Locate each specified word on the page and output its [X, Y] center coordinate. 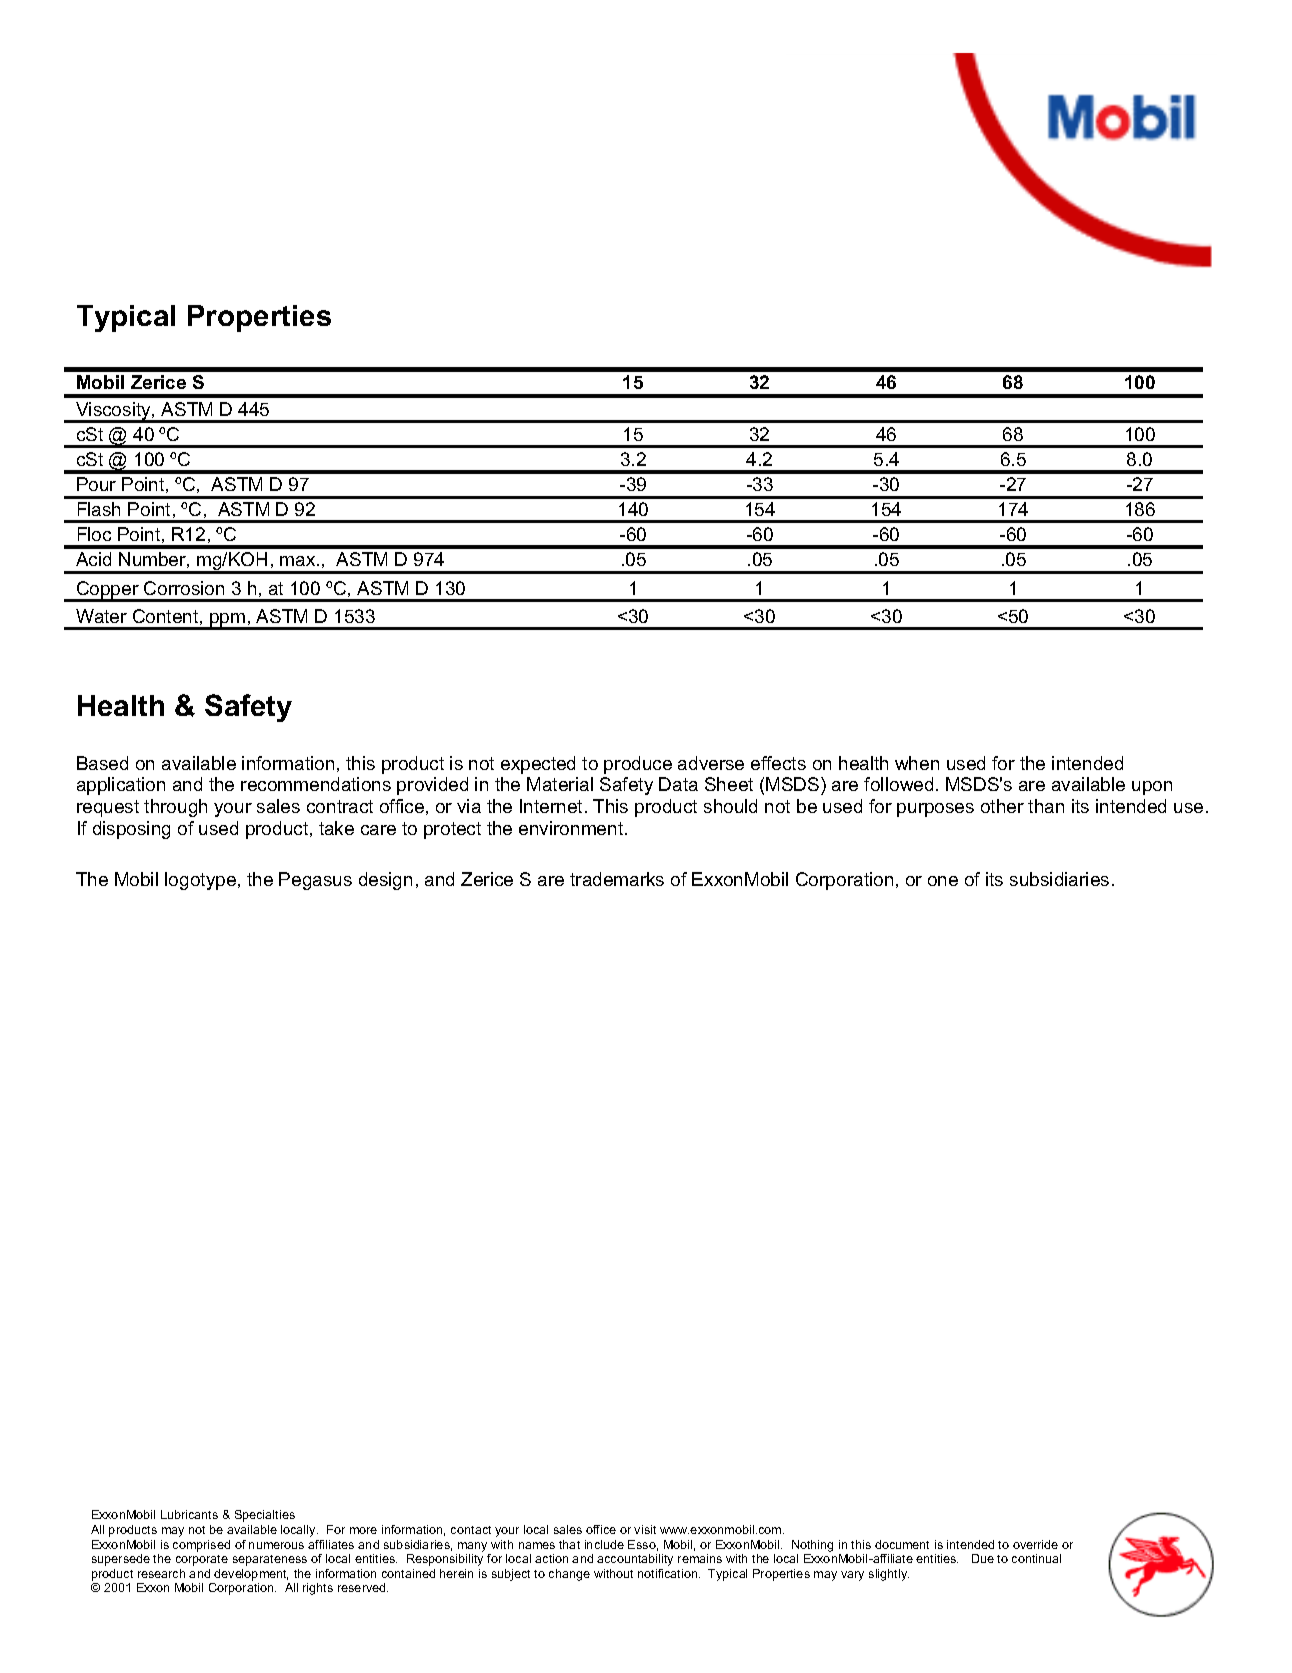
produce [638, 765]
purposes [935, 810]
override [1035, 1544]
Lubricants [189, 1514]
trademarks [617, 879]
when [917, 763]
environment [572, 828]
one [943, 881]
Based [102, 763]
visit [645, 1529]
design [385, 881]
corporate [202, 1560]
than [1046, 806]
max [299, 561]
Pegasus [315, 881]
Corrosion [184, 588]
